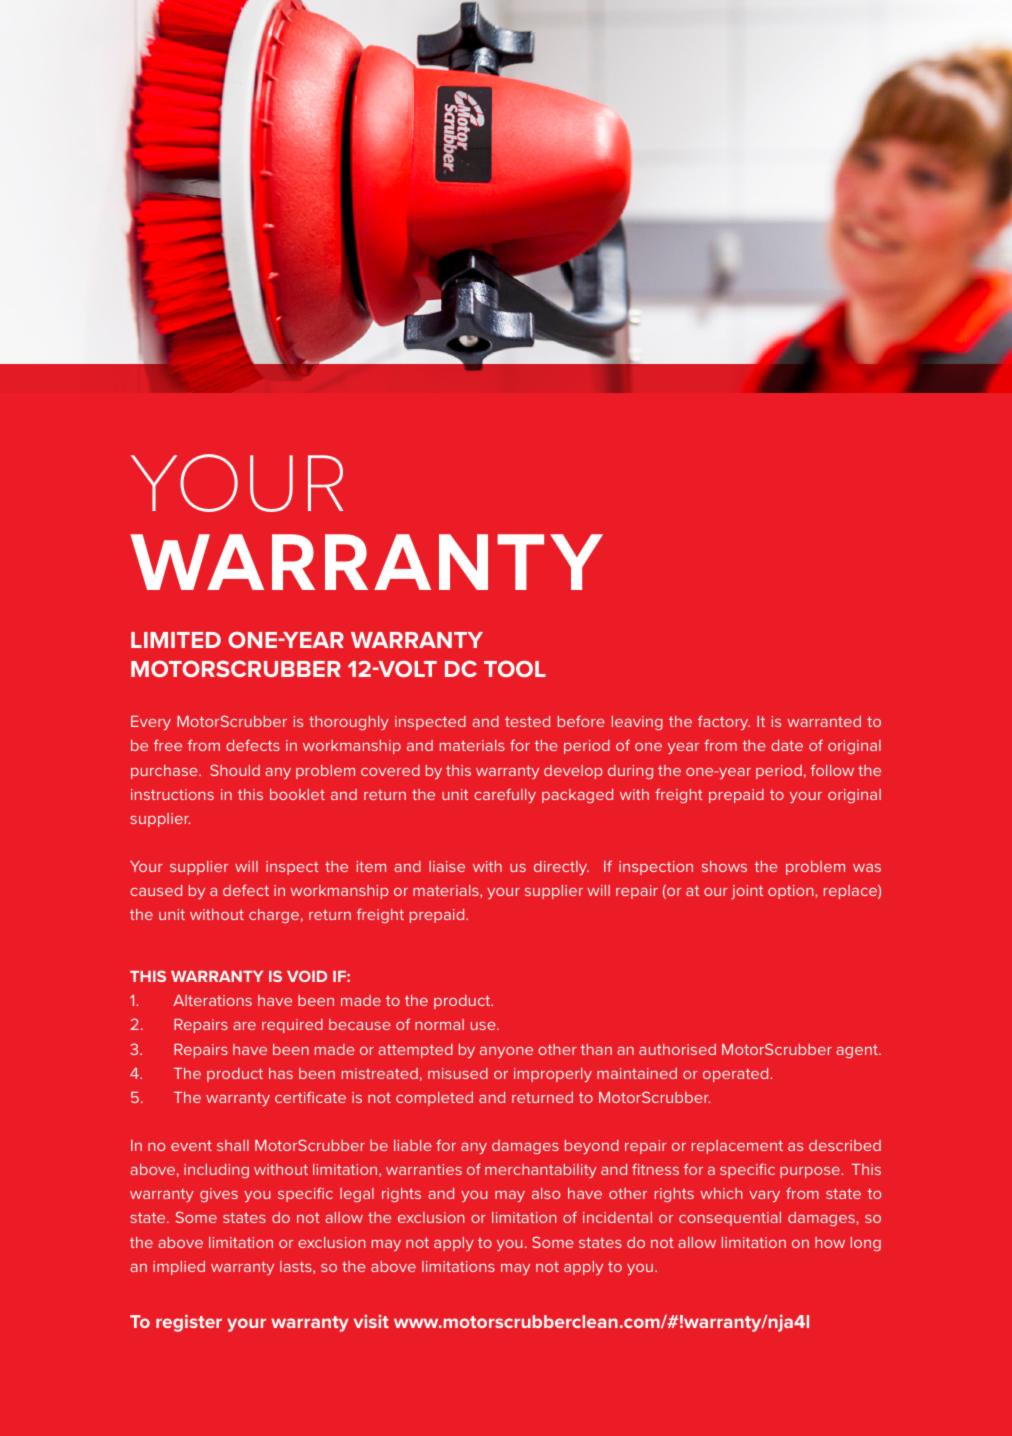  What do you see at coordinates (824, 721) in the image?
I see `warranted` at bounding box center [824, 721].
